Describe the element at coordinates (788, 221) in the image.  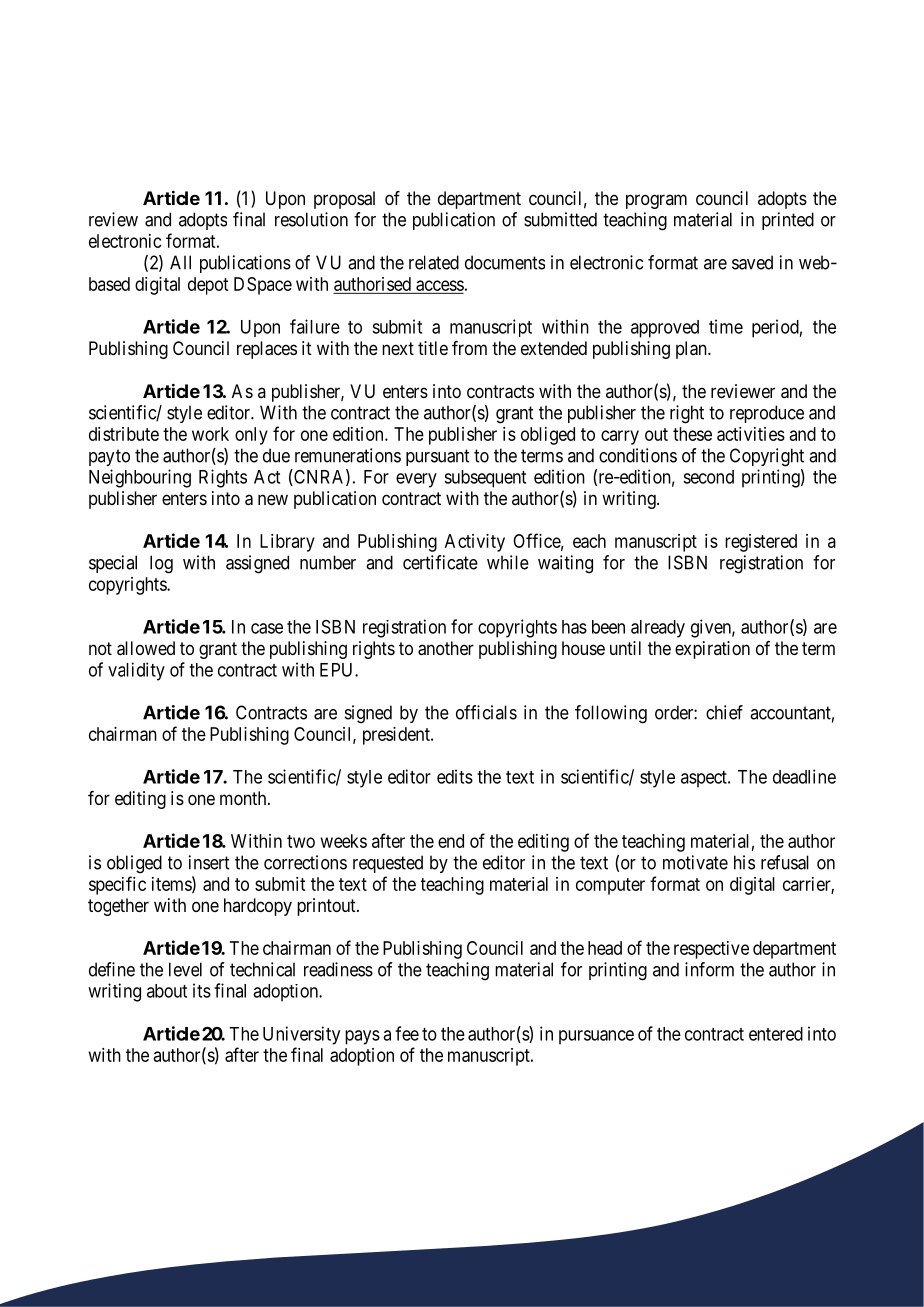
I see `printed` at that location.
